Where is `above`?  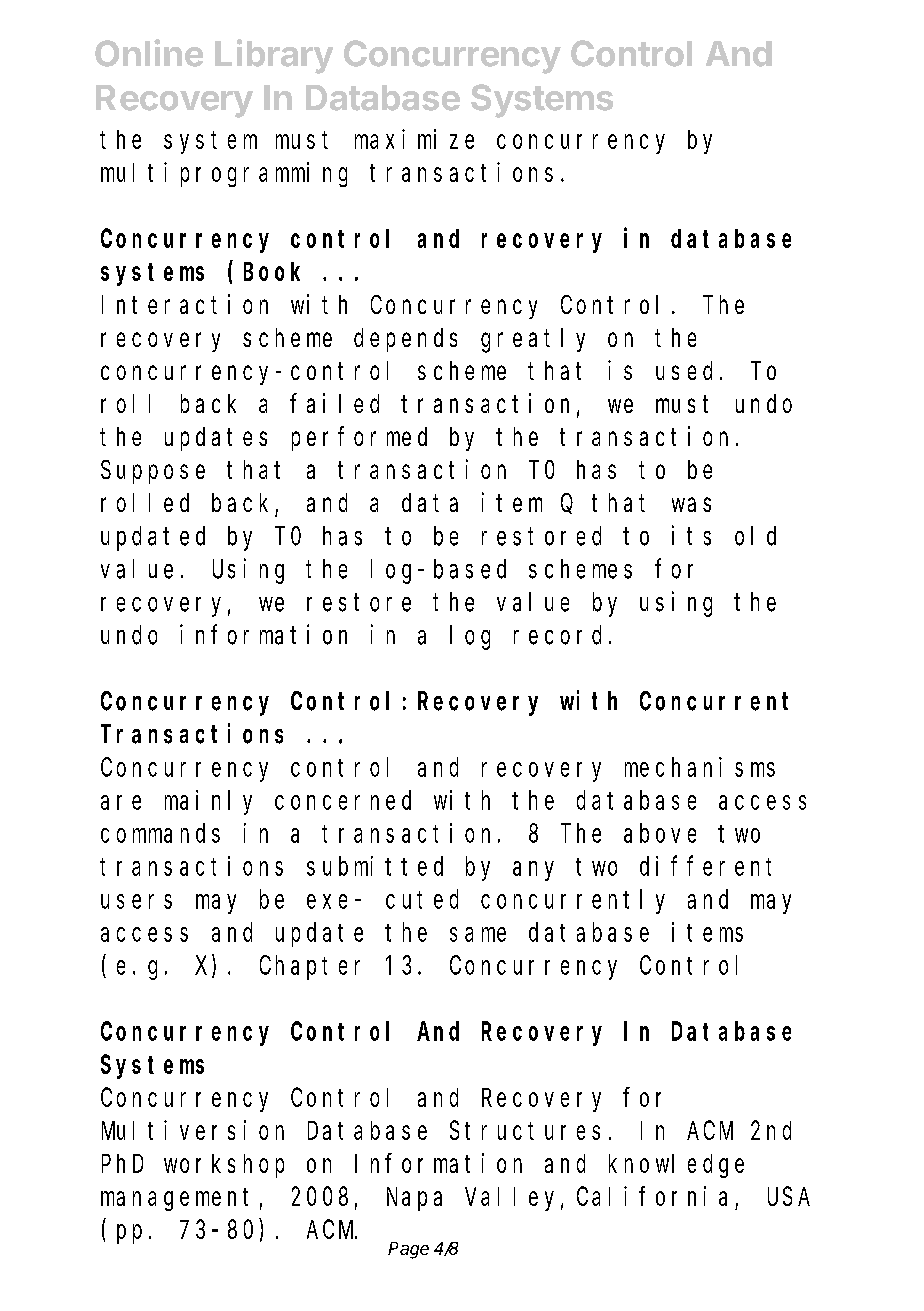 above is located at coordinates (660, 833).
